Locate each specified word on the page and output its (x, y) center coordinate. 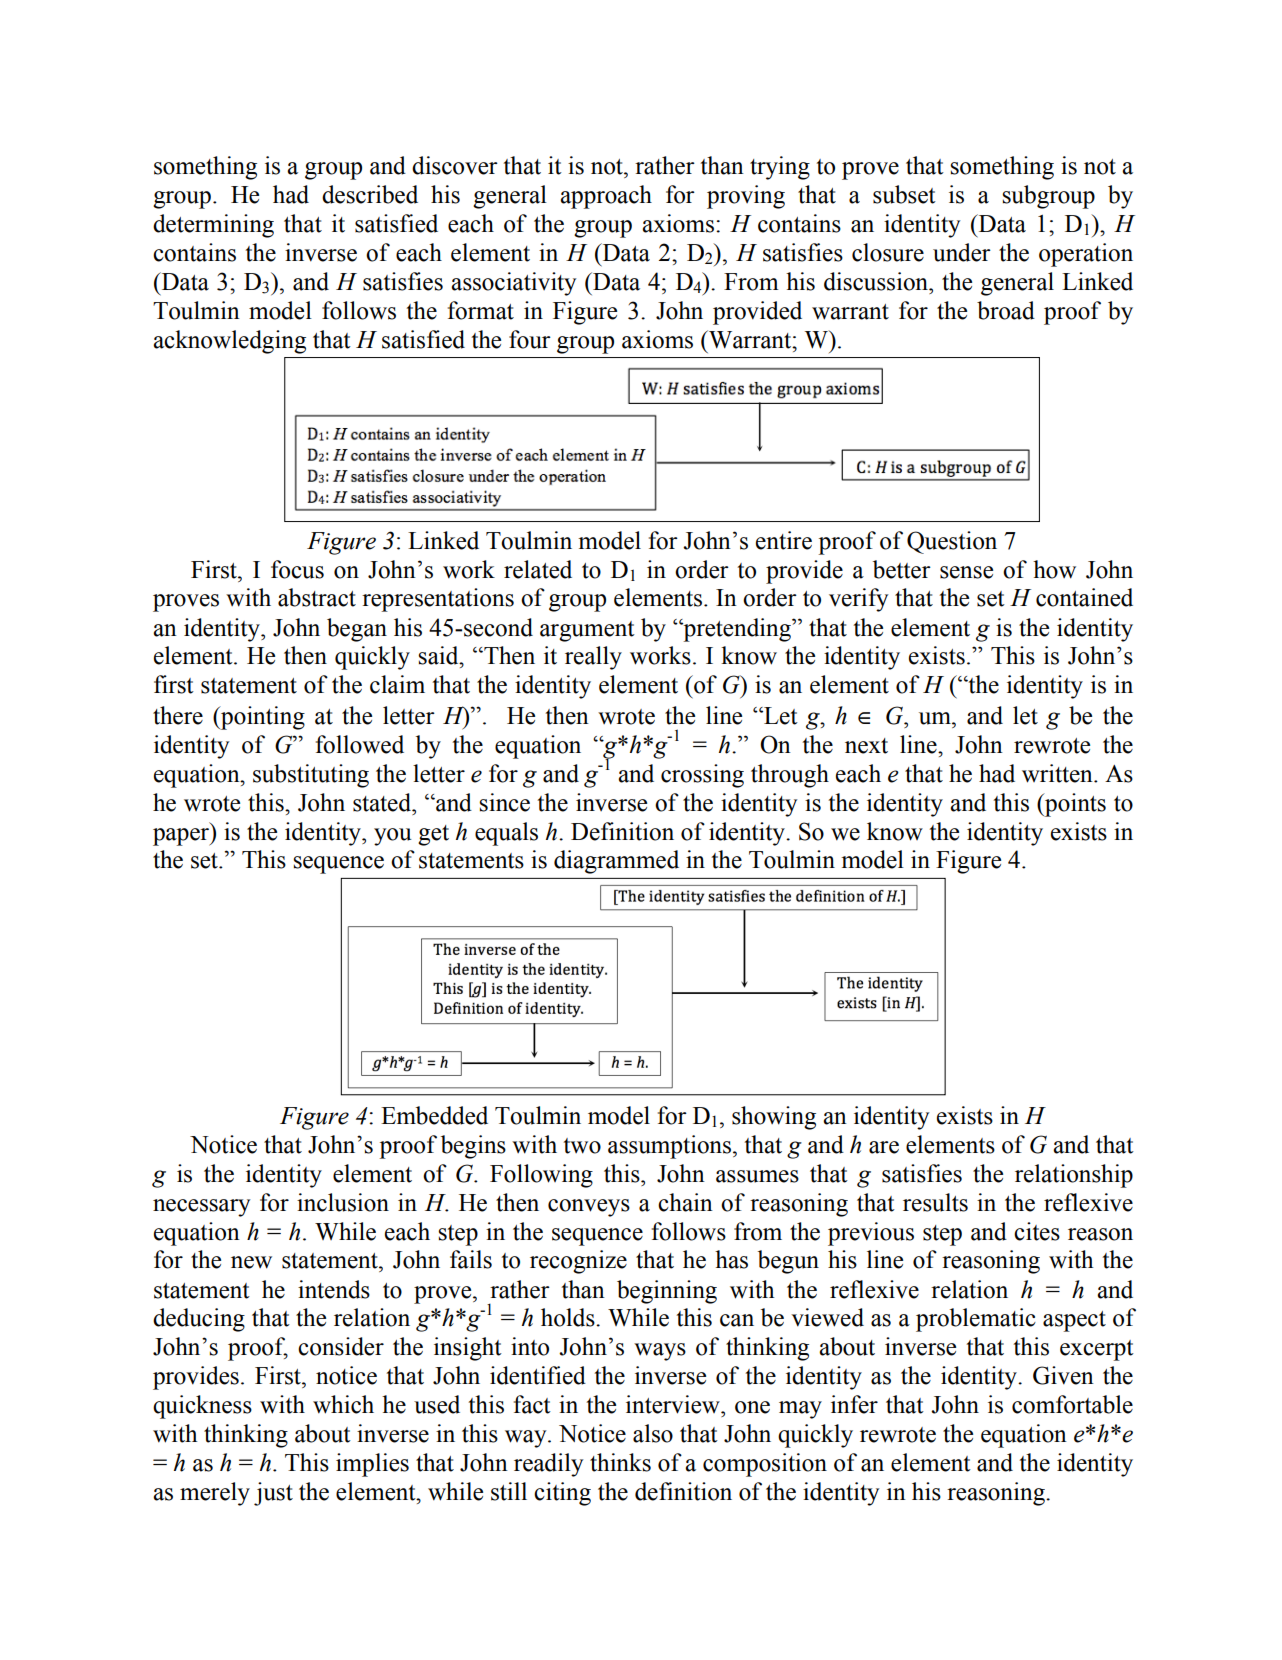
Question (952, 542)
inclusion (343, 1202)
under (962, 252)
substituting (311, 776)
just (273, 1494)
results (935, 1202)
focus (297, 569)
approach (606, 197)
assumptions (671, 1147)
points (1074, 805)
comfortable (1072, 1404)
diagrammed (616, 862)
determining (213, 226)
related (538, 569)
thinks (620, 1462)
